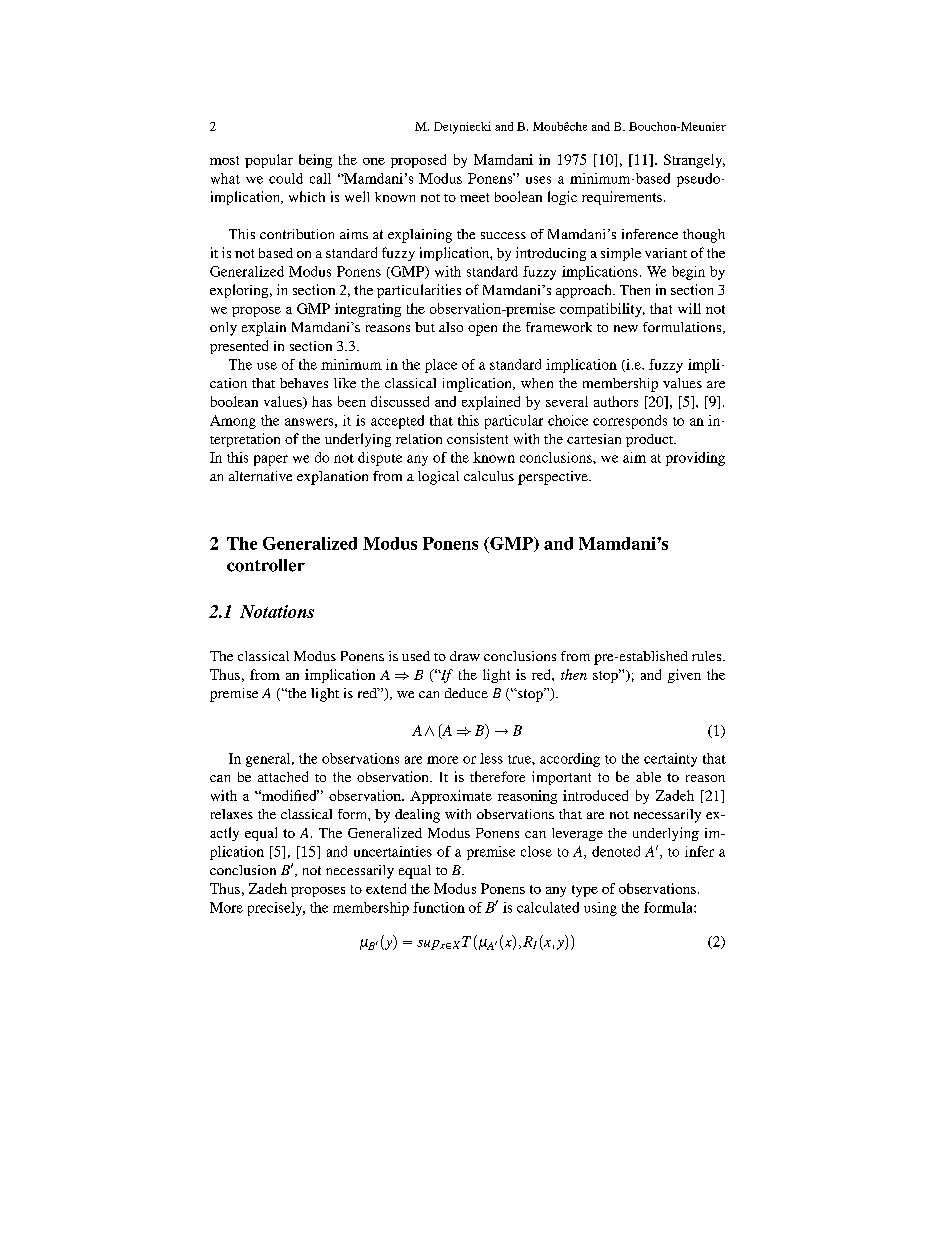 The image size is (952, 1233). I want to click on attached, so click(283, 776).
